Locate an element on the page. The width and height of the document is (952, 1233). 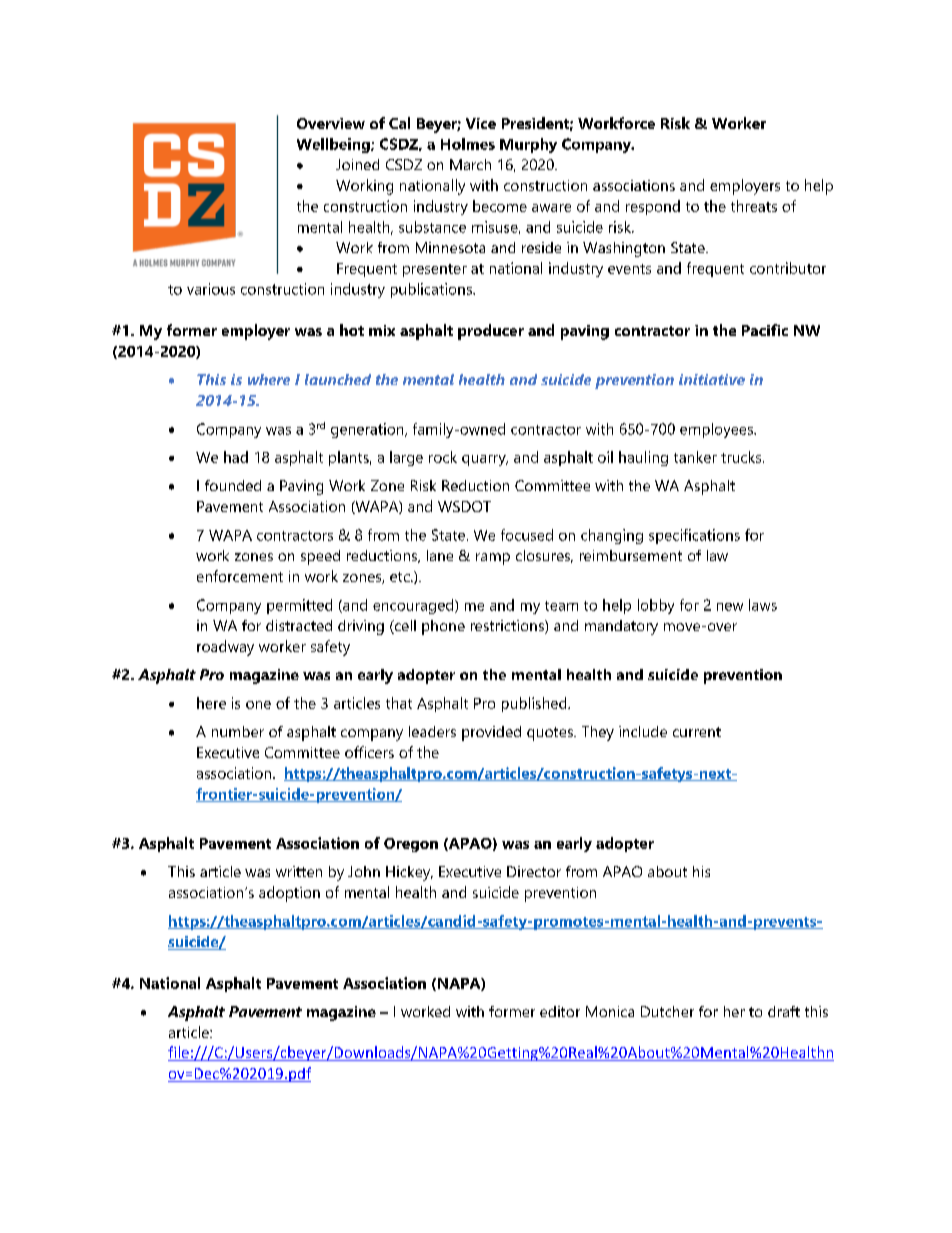
current is located at coordinates (697, 732).
